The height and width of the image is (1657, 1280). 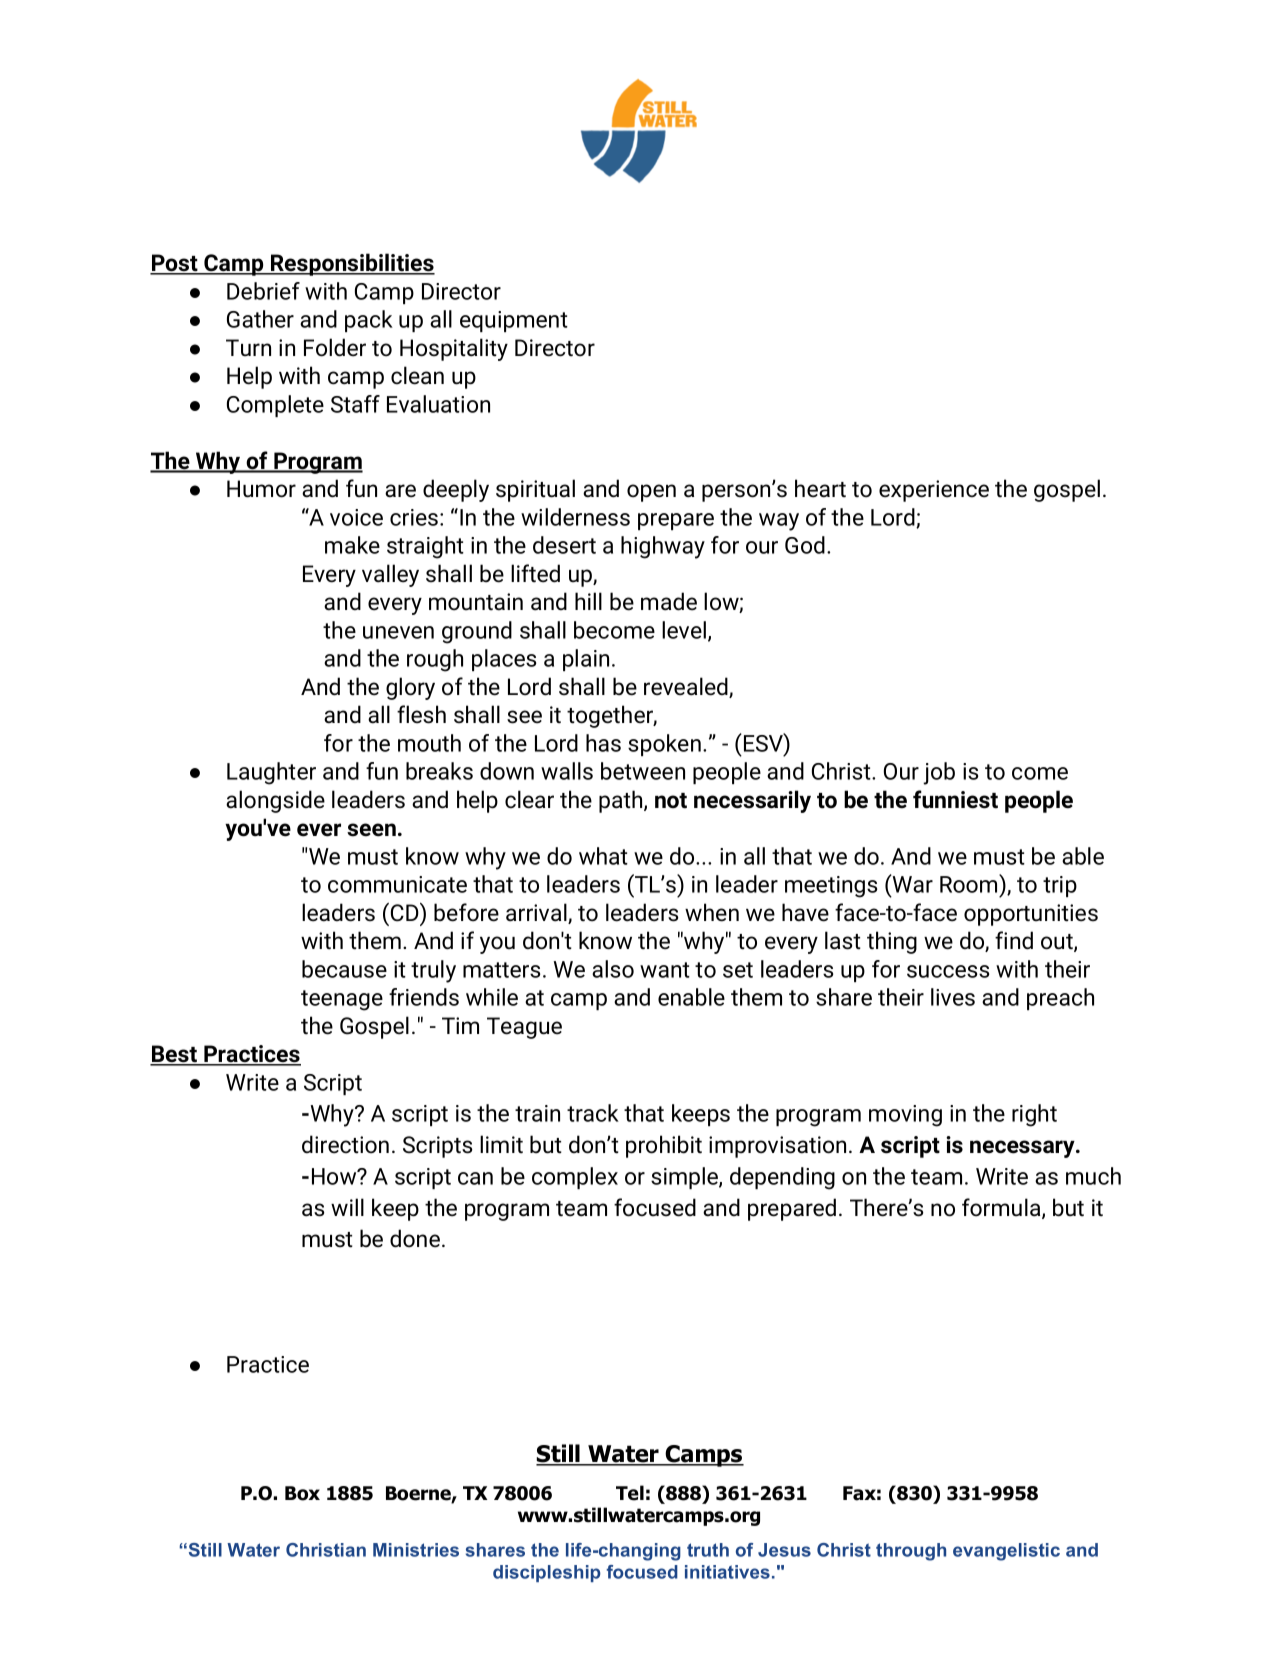 What do you see at coordinates (263, 291) in the image?
I see `Debrief` at bounding box center [263, 291].
